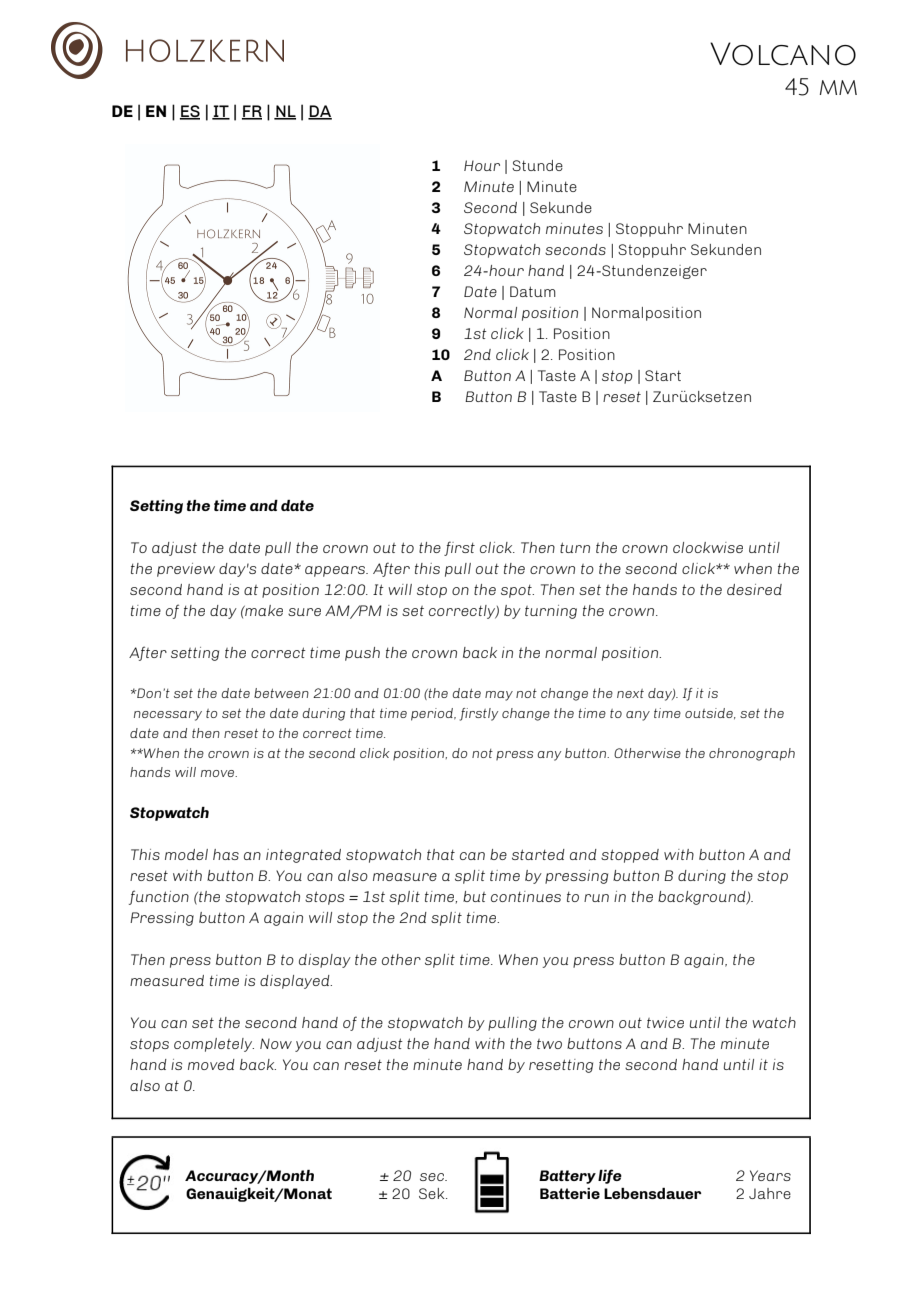  I want to click on preview, so click(186, 570).
